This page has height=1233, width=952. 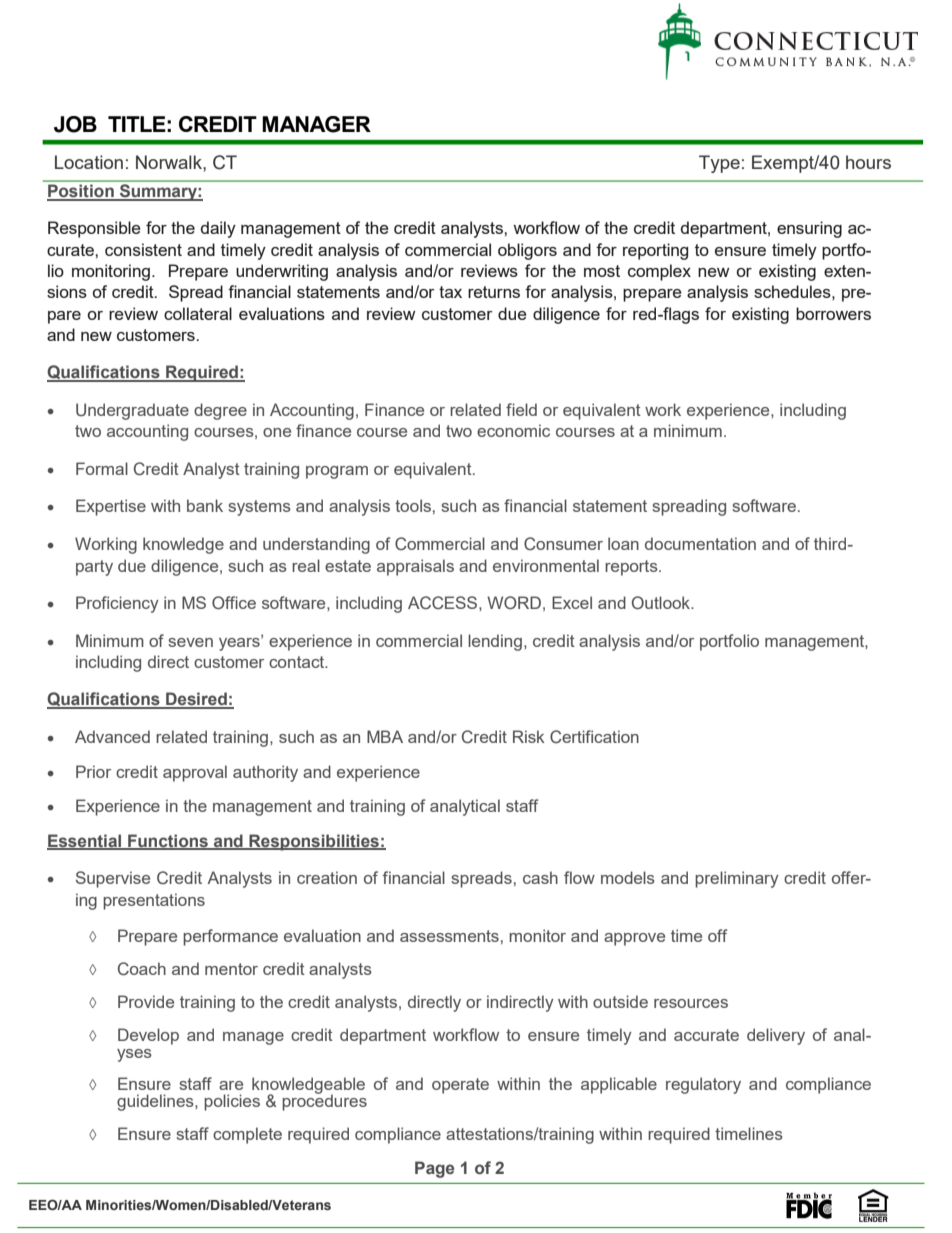 I want to click on cash, so click(x=540, y=877).
